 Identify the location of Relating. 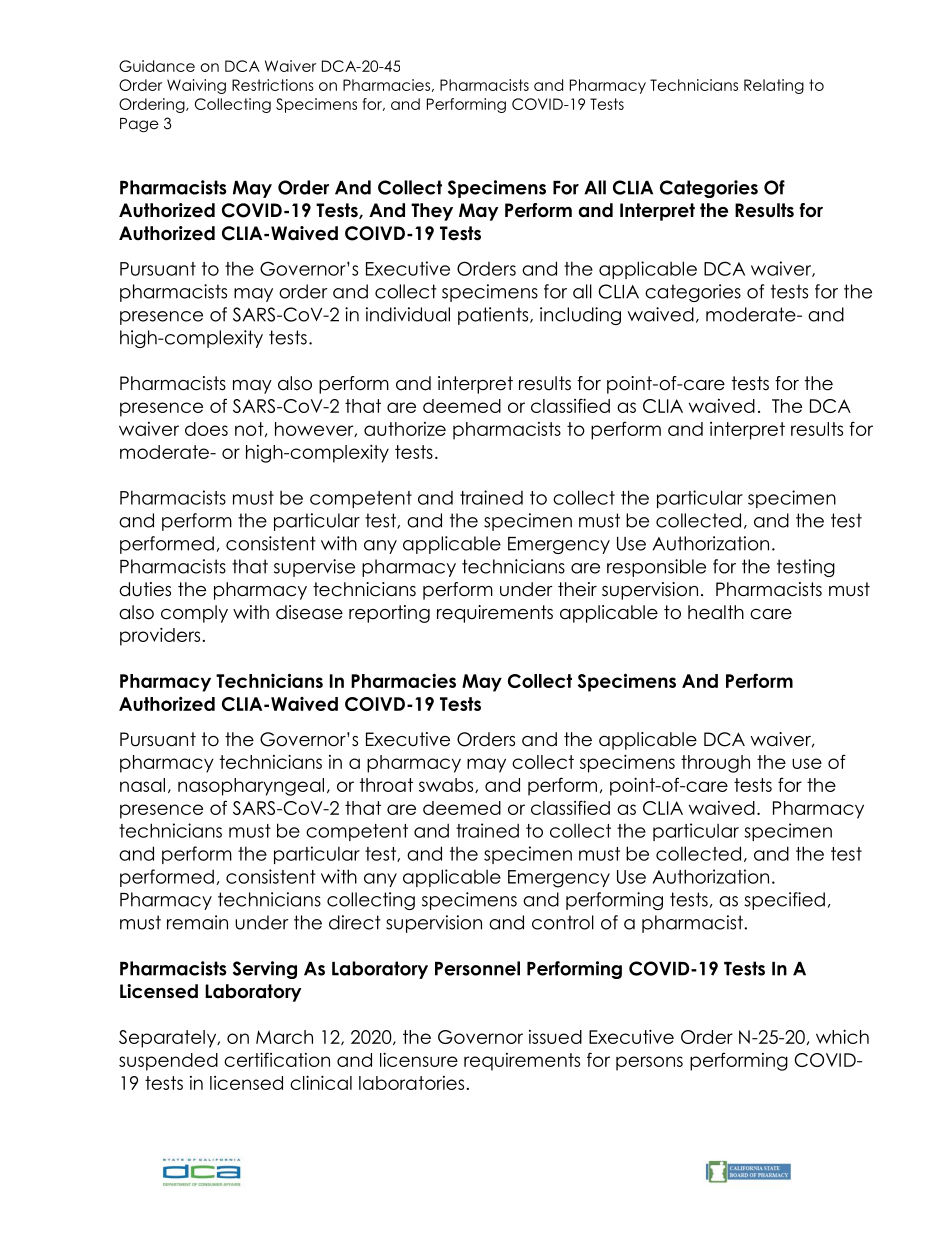
(774, 86).
